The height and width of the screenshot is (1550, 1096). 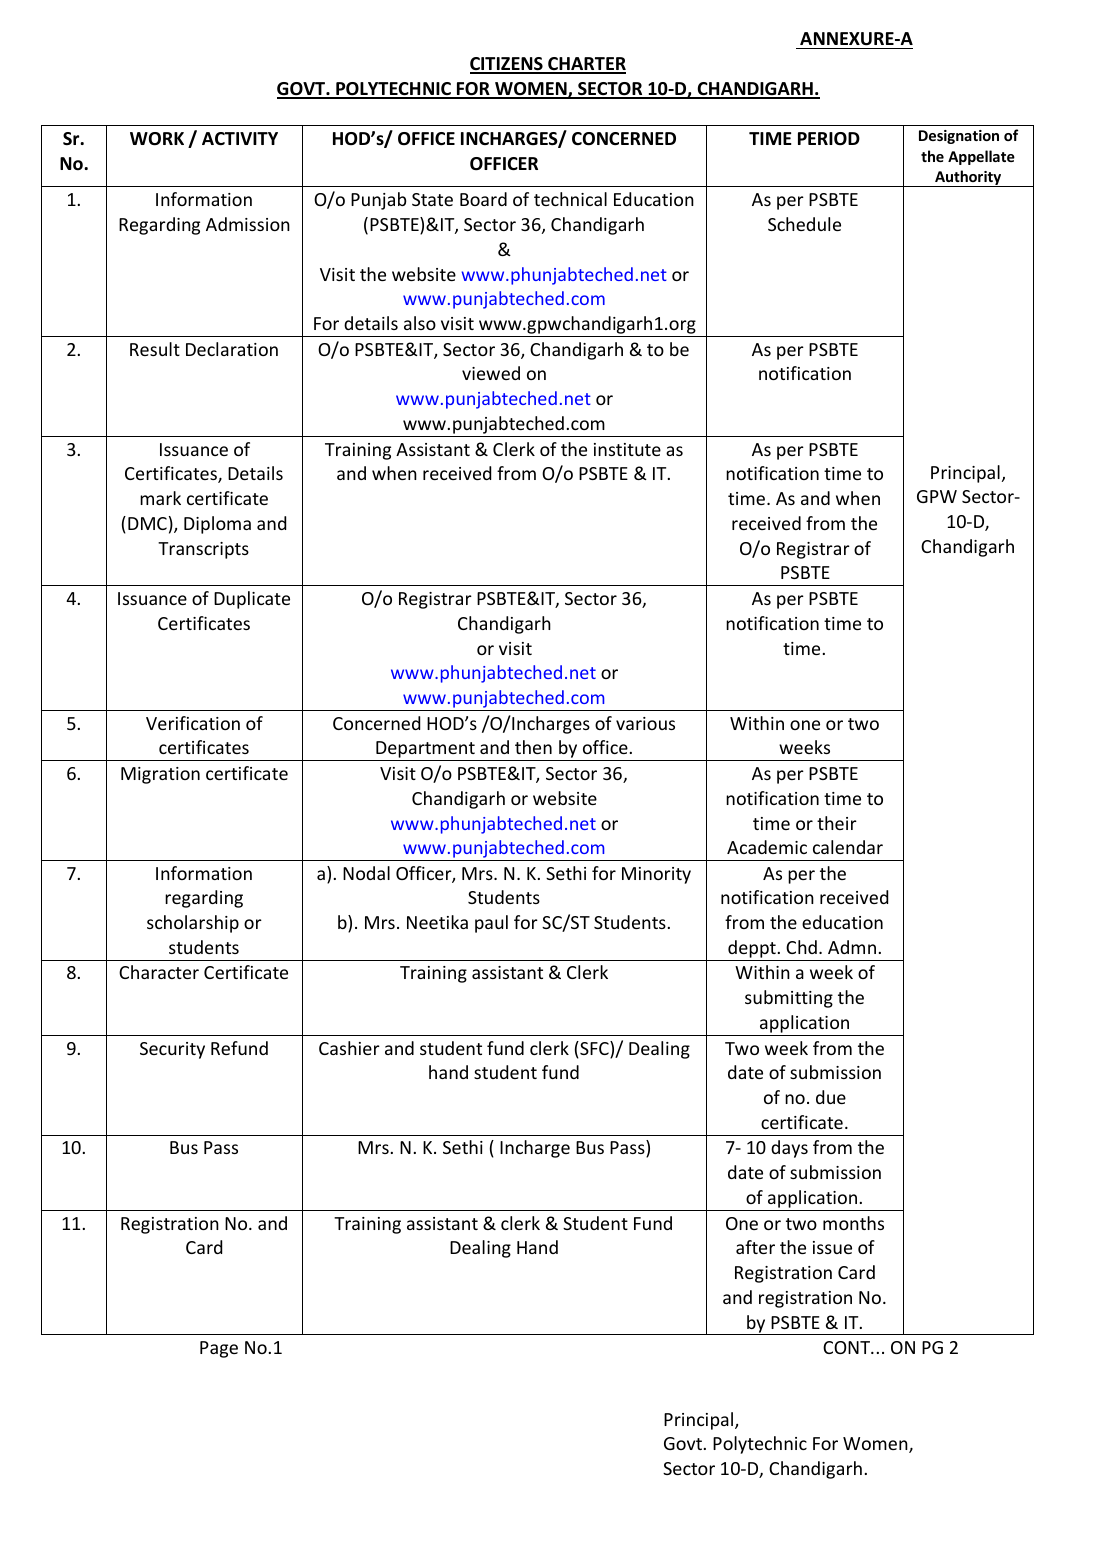 What do you see at coordinates (645, 723) in the screenshot?
I see `various` at bounding box center [645, 723].
